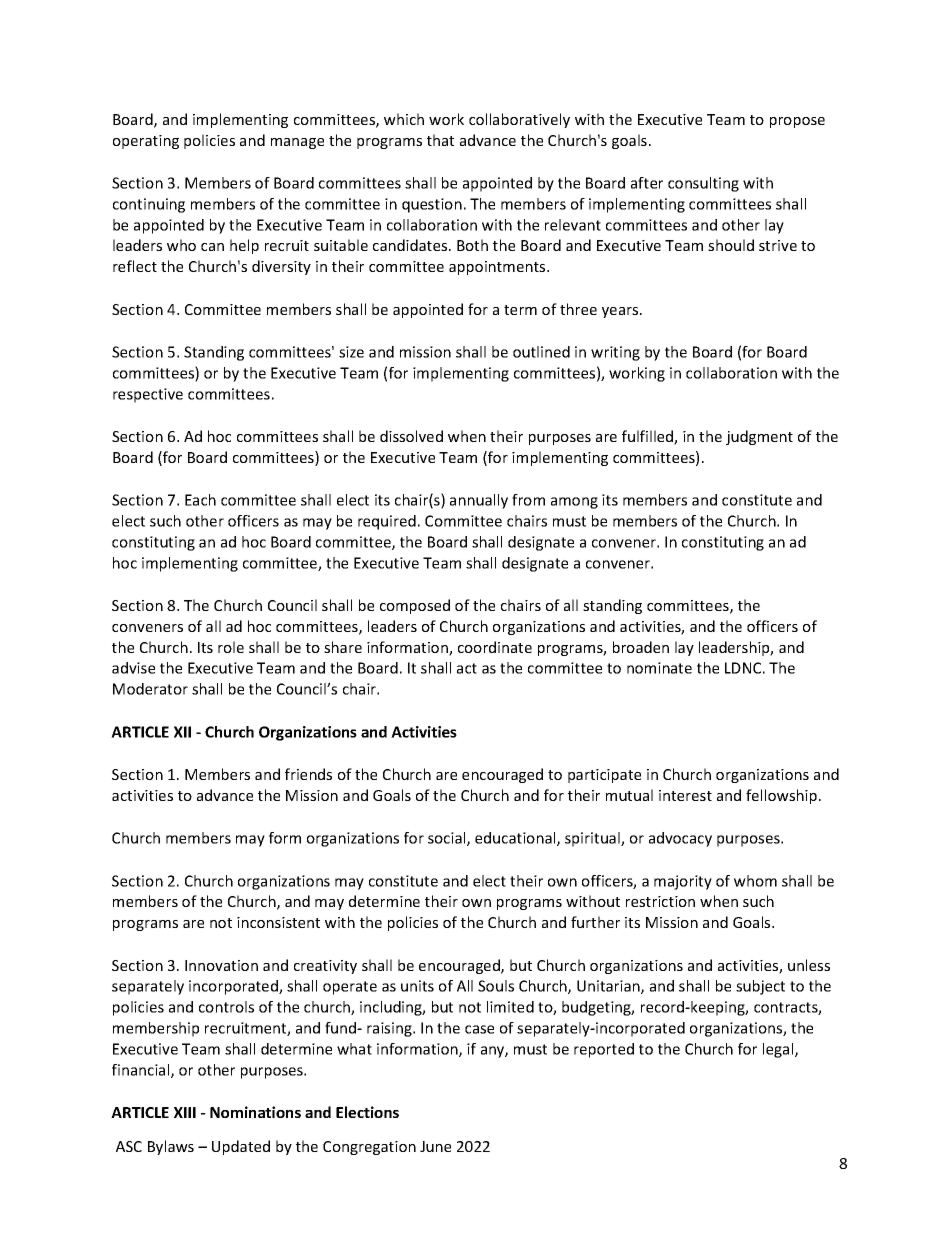 This screenshot has height=1233, width=952. Describe the element at coordinates (448, 839) in the screenshot. I see `social` at that location.
